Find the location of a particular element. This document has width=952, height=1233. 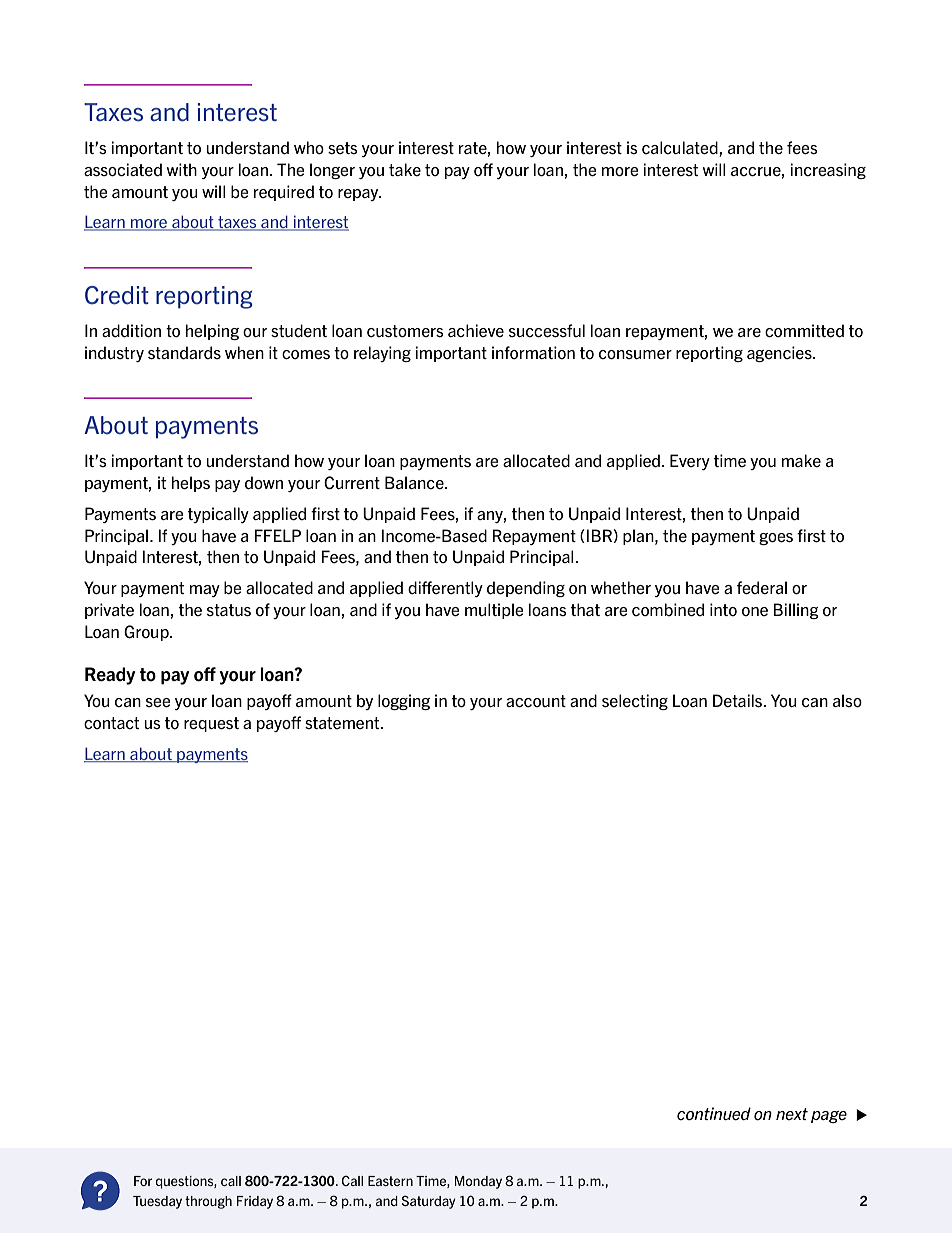

Details is located at coordinates (739, 700).
